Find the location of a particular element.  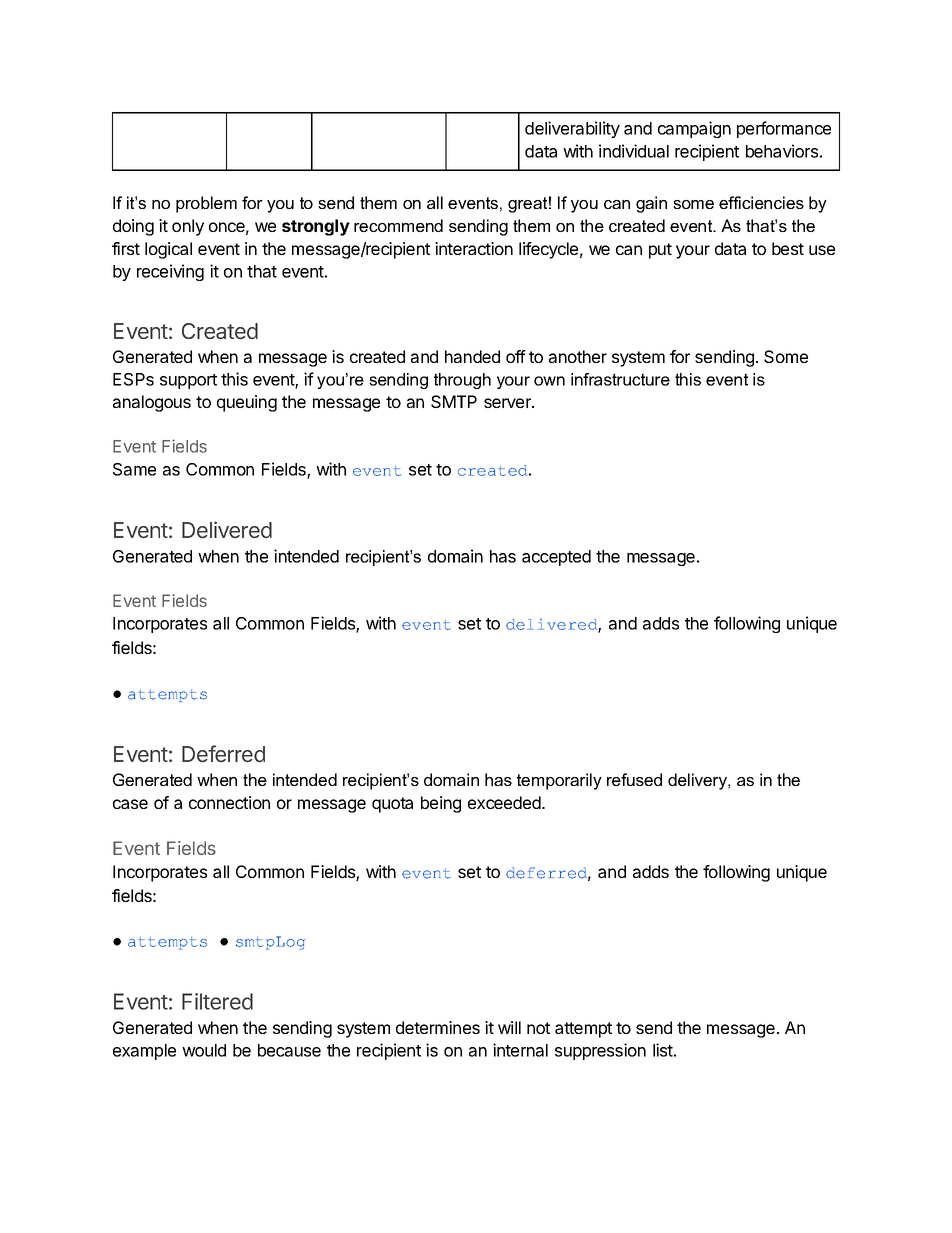

queuing is located at coordinates (247, 403).
